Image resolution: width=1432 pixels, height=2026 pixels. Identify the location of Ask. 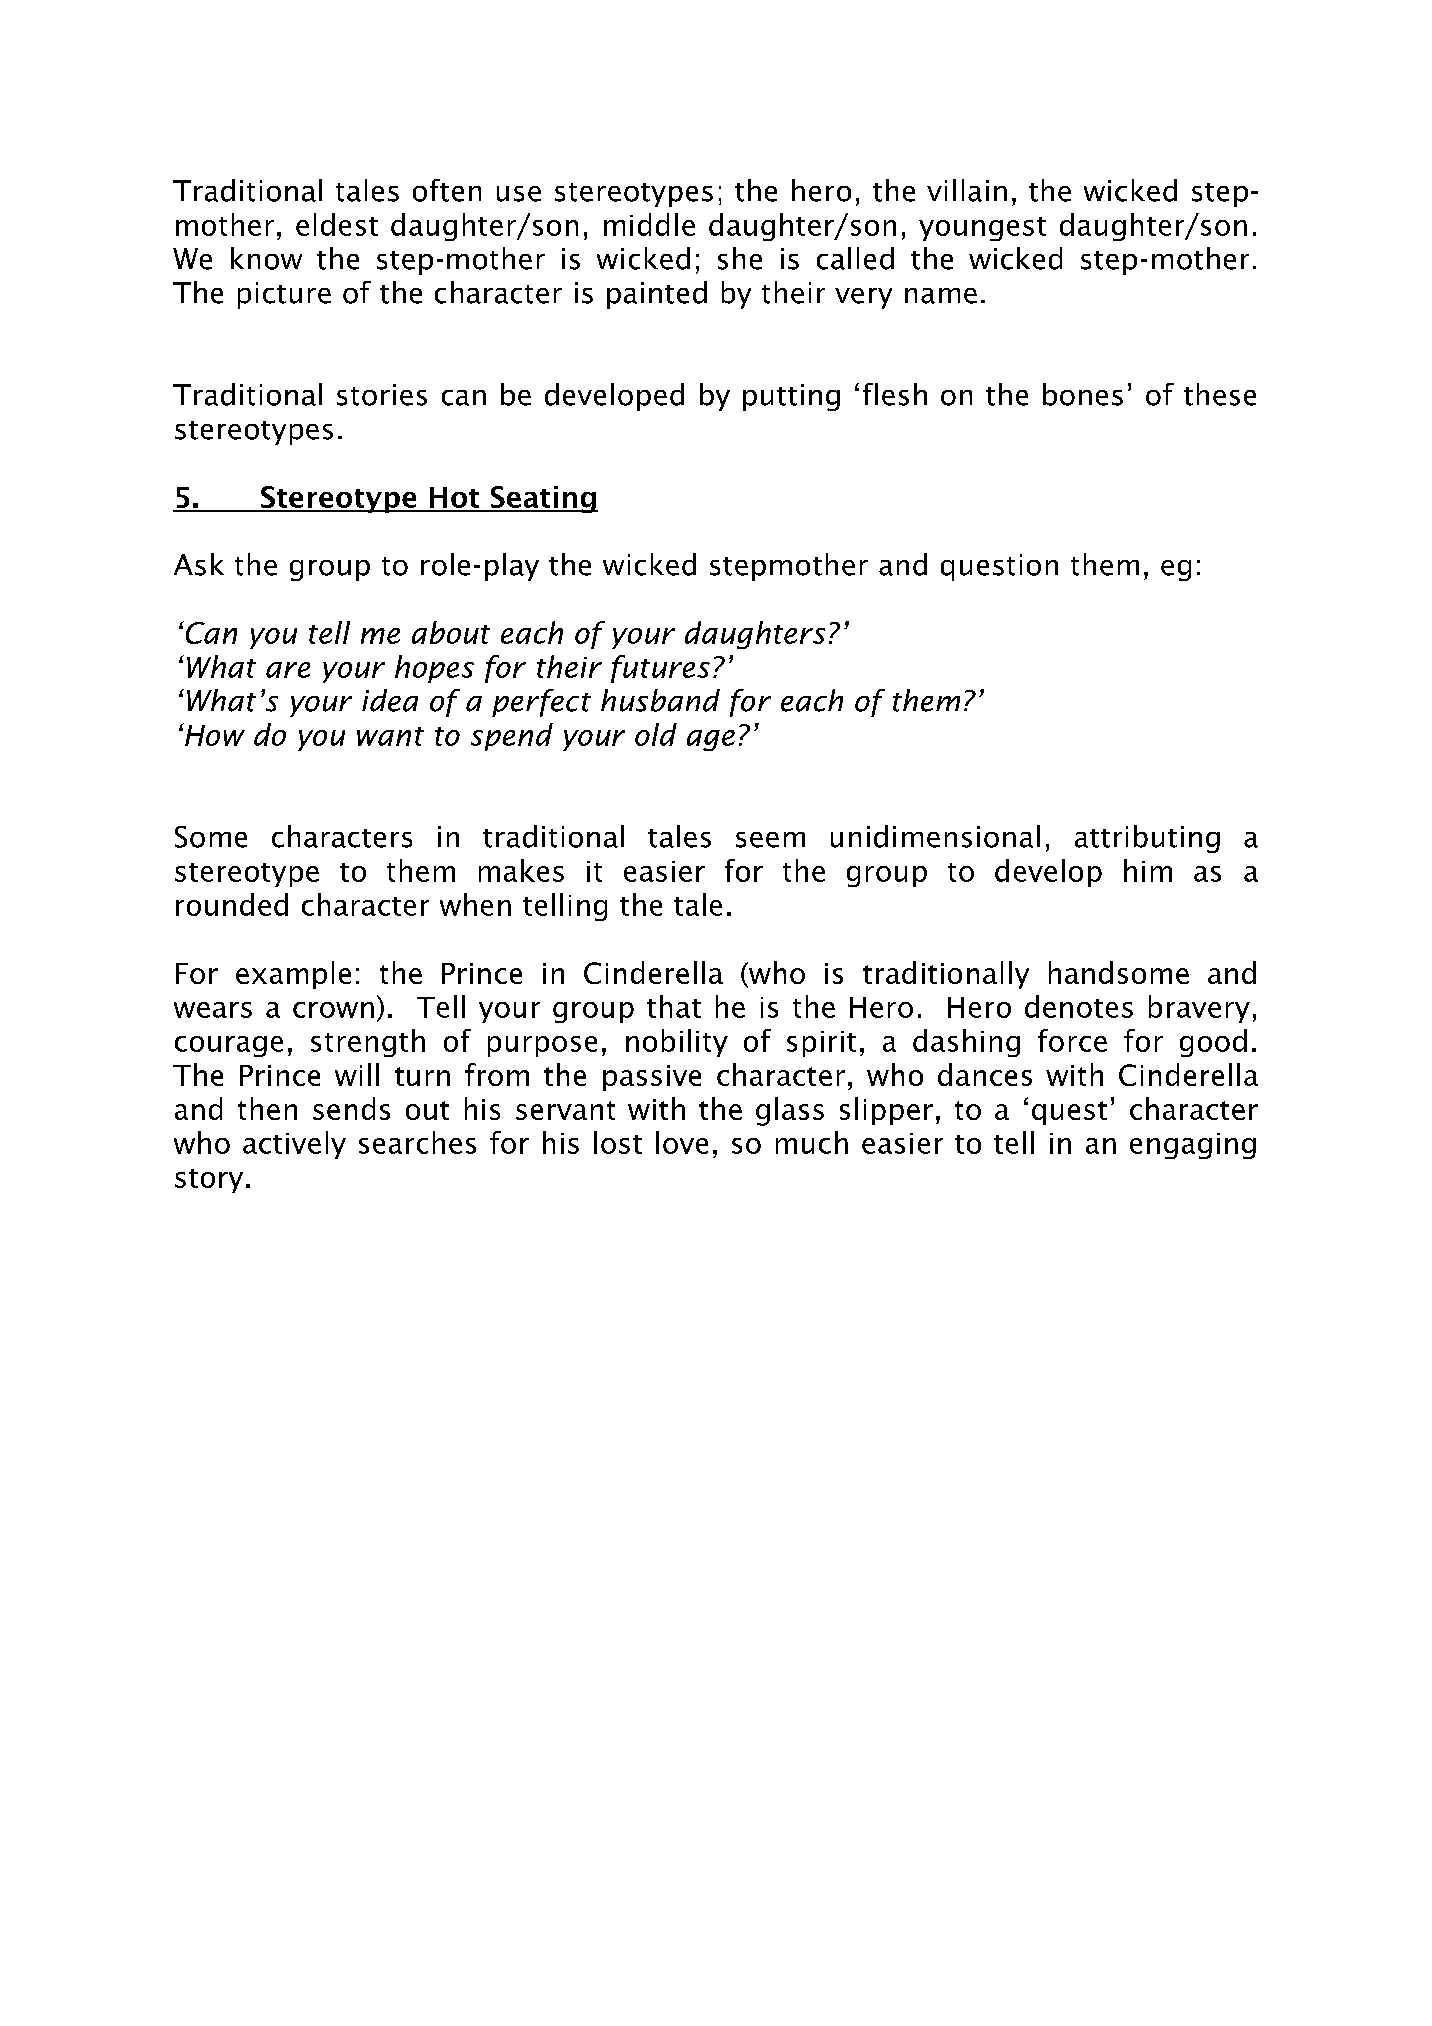
(199, 564).
